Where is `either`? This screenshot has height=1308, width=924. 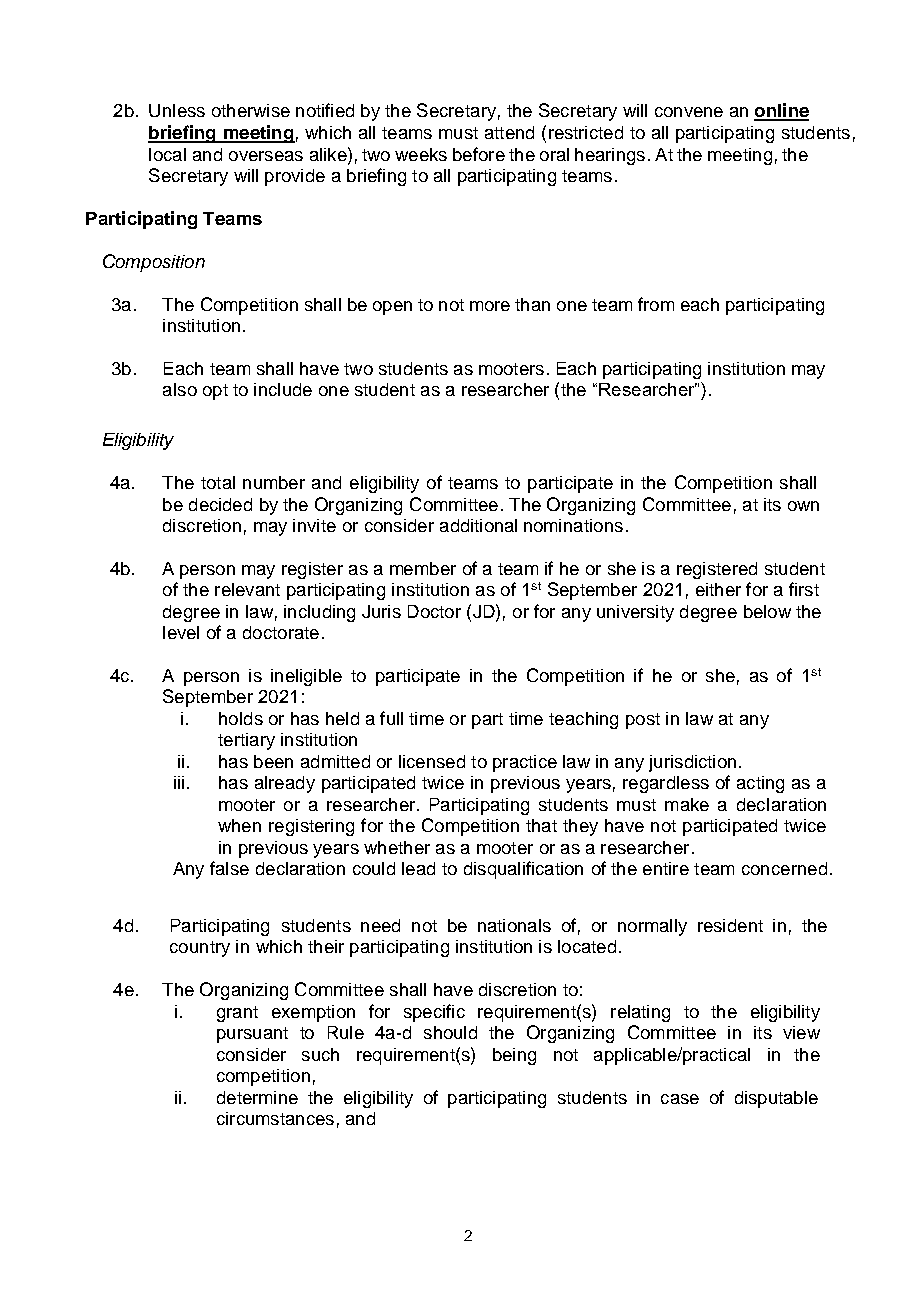
either is located at coordinates (718, 589).
